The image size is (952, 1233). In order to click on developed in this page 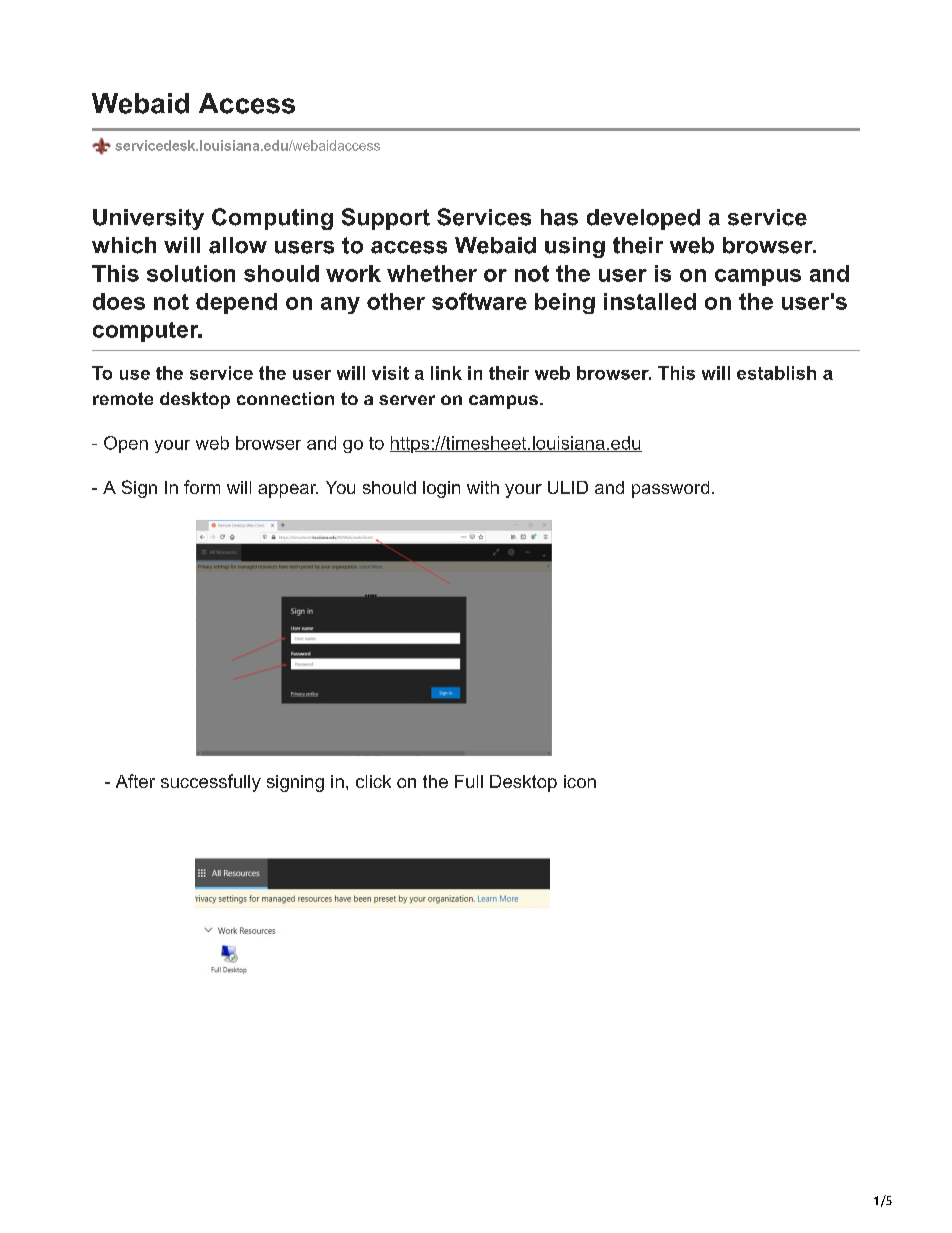, I will do `click(643, 219)`.
